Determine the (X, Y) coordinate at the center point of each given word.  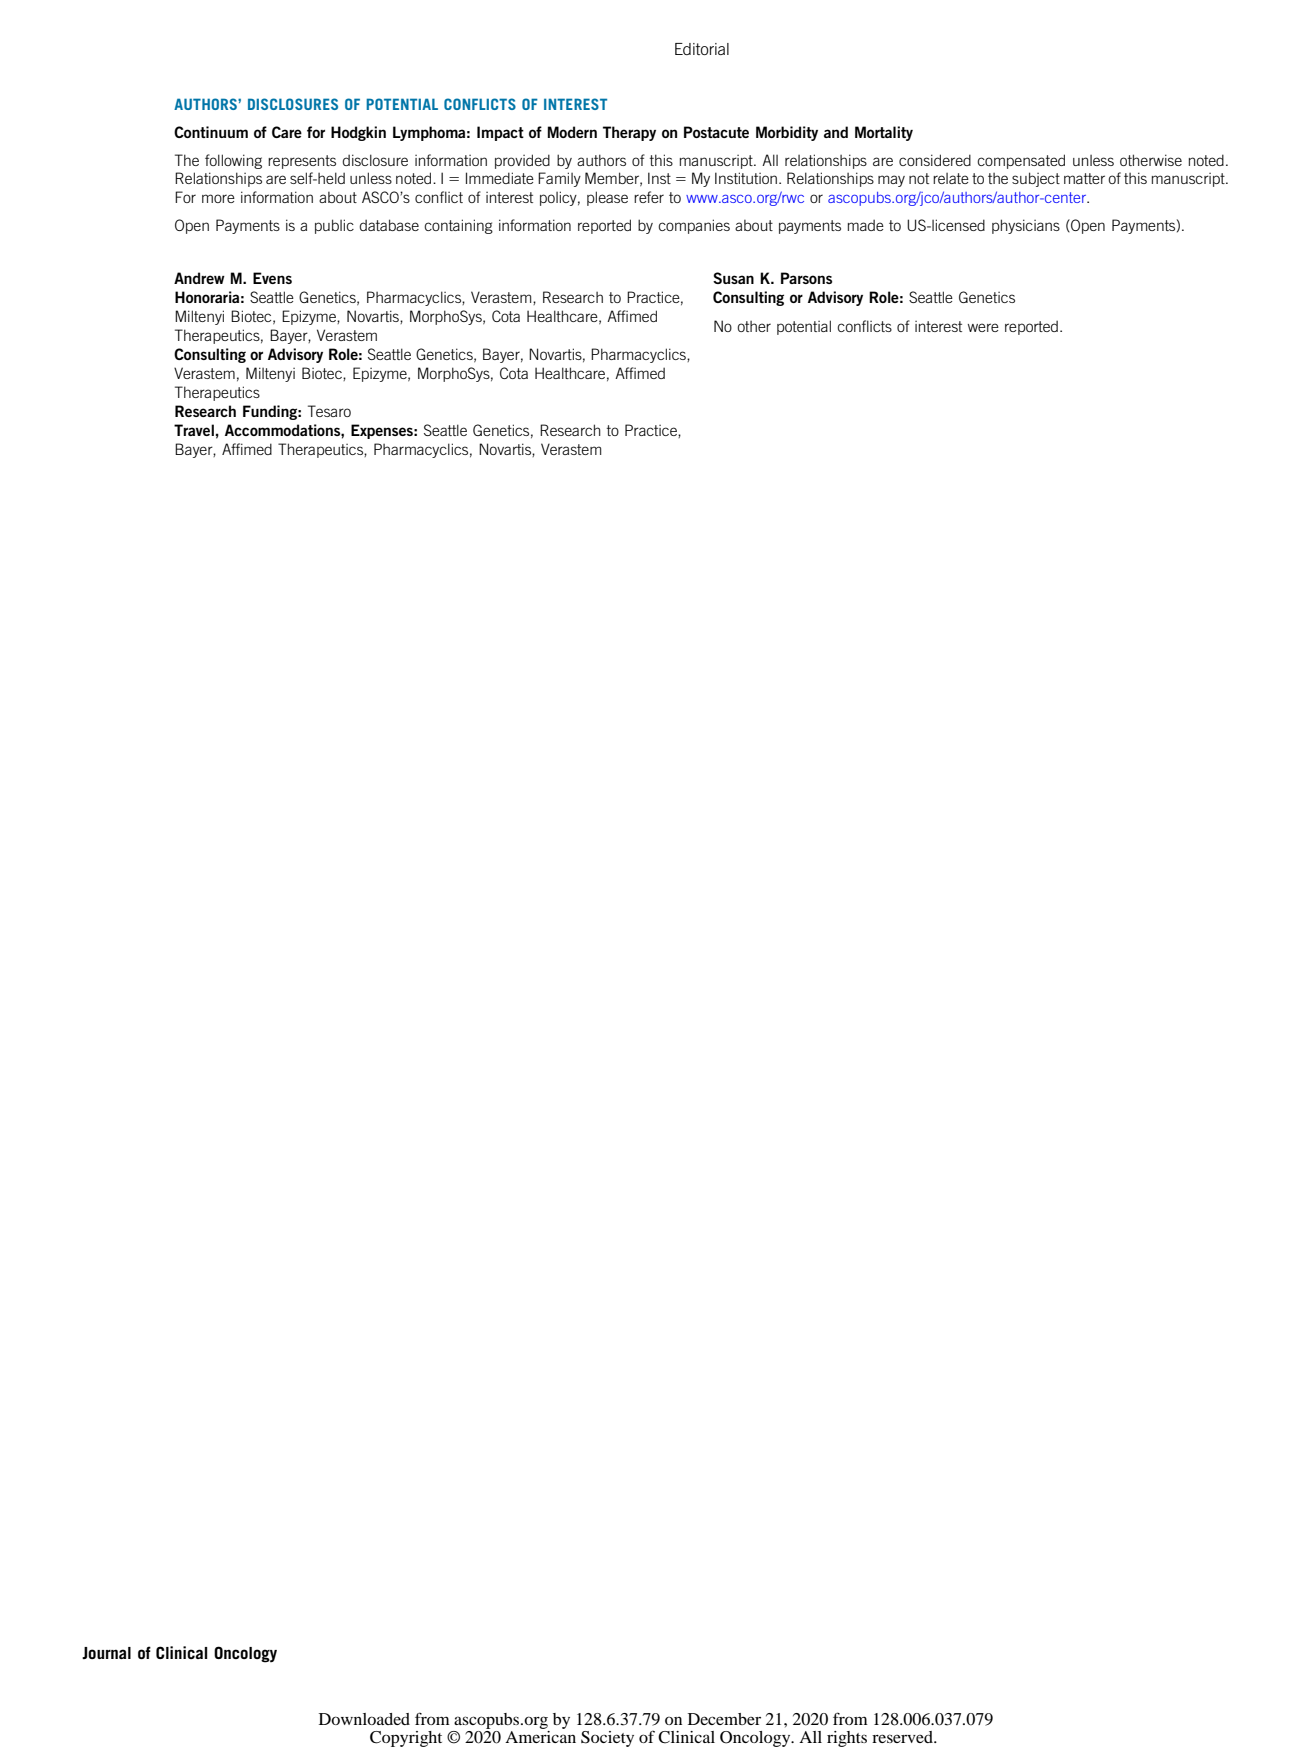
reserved (903, 1737)
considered (935, 160)
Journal (106, 1653)
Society (607, 1739)
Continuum (211, 132)
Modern (572, 132)
